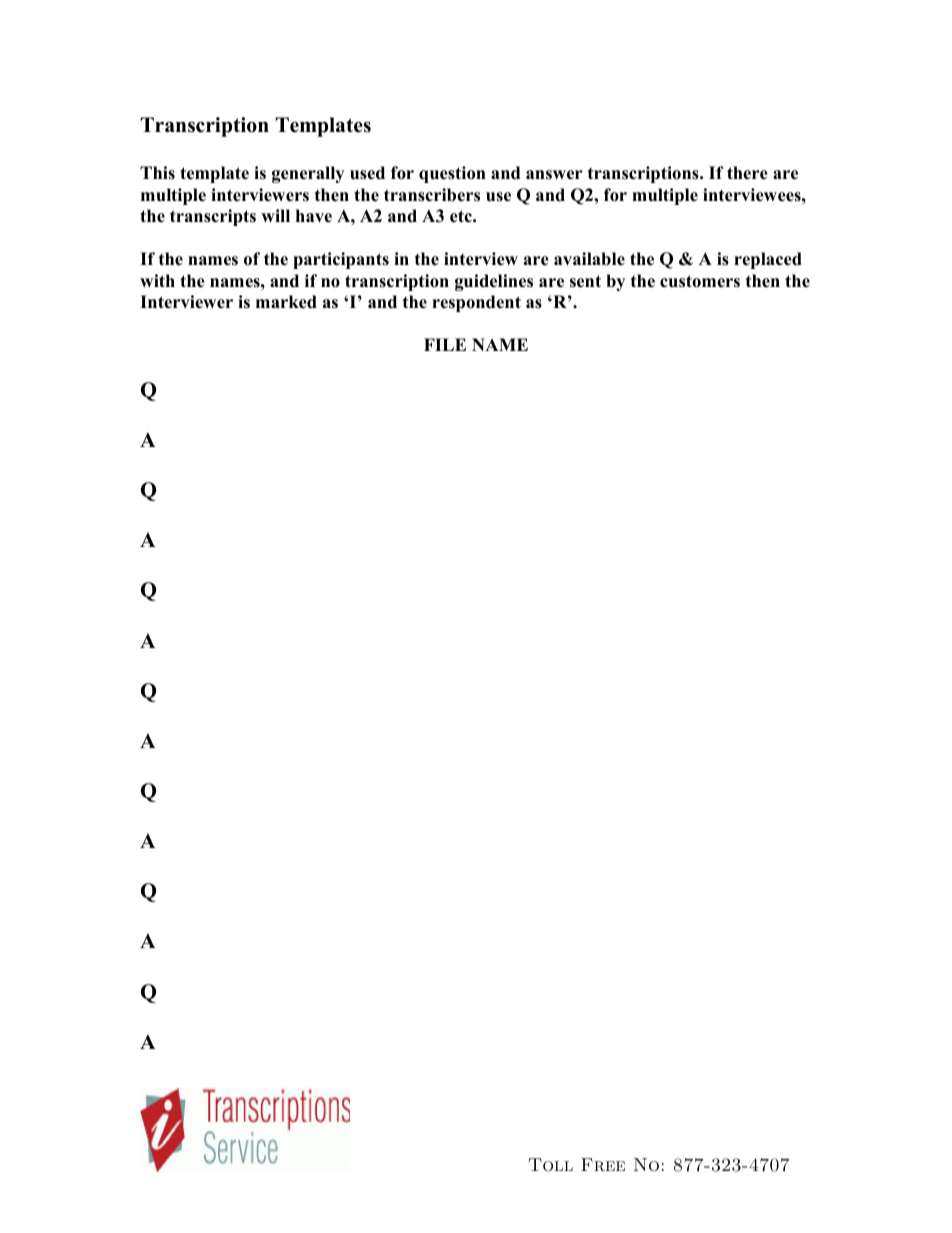 The width and height of the screenshot is (952, 1233). I want to click on there, so click(747, 173).
